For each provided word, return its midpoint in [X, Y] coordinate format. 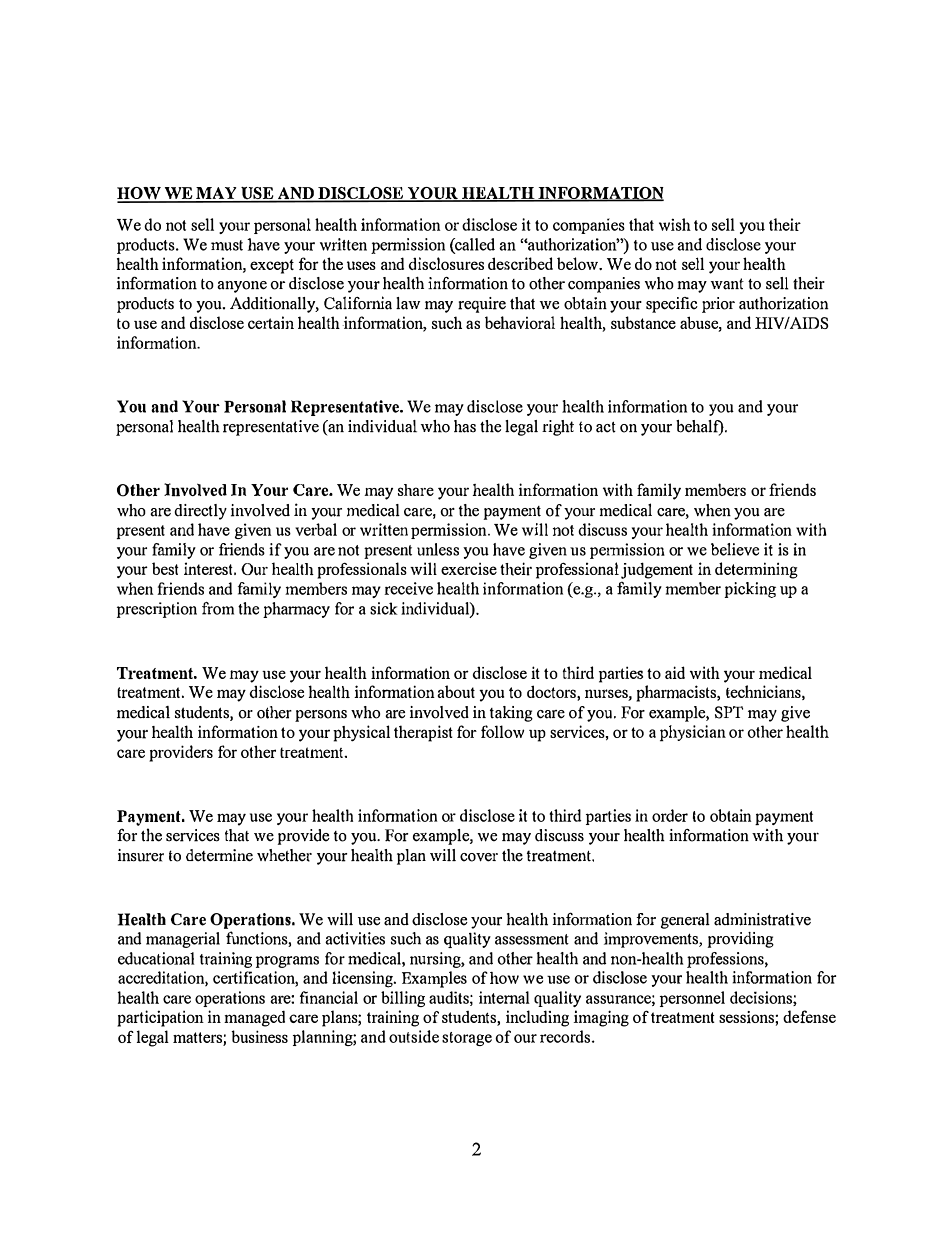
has [465, 426]
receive [408, 588]
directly [200, 512]
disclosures [446, 263]
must [227, 245]
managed [254, 1018]
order [670, 815]
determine [219, 855]
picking [750, 590]
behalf [701, 428]
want [727, 284]
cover [479, 857]
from [218, 608]
